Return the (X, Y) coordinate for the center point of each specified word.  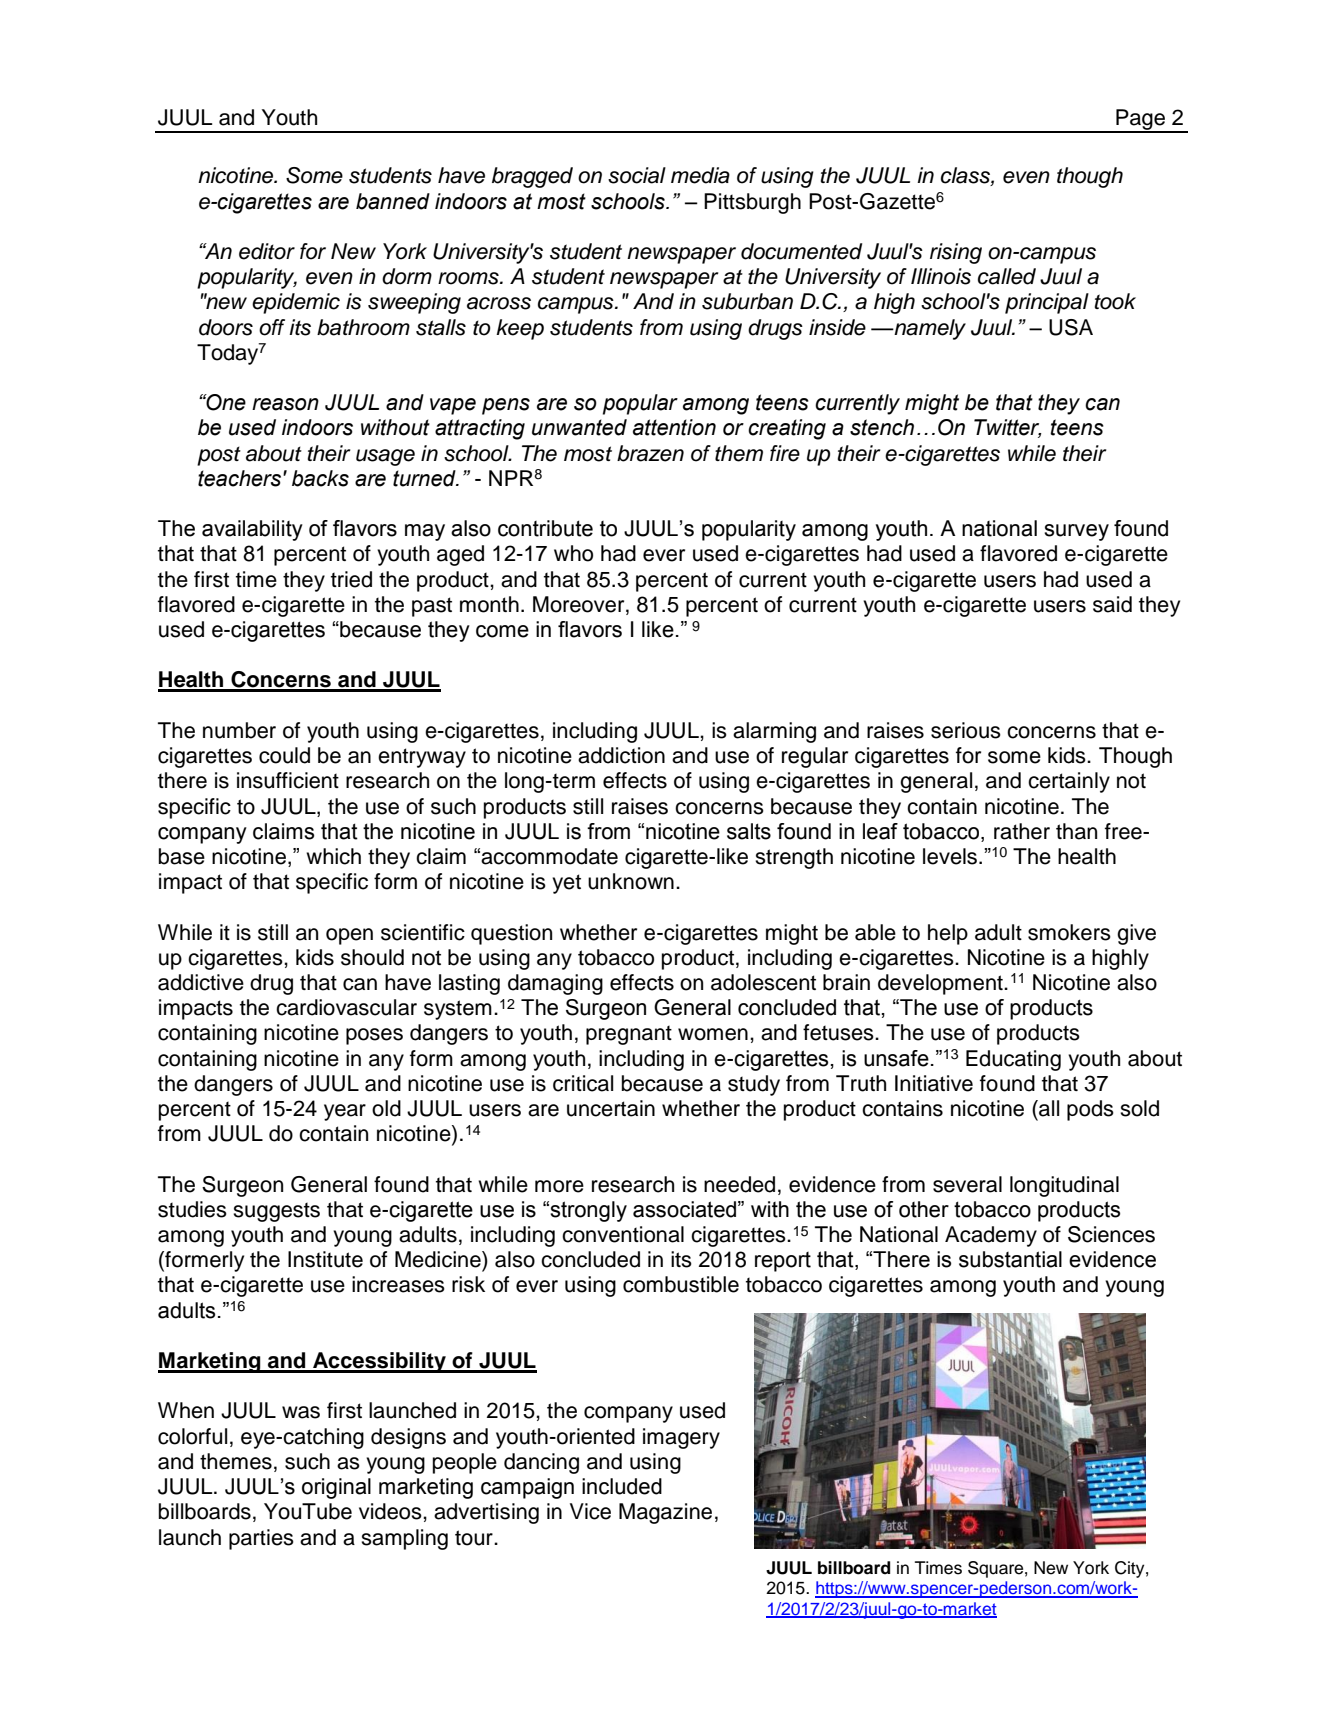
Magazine (665, 1513)
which (333, 856)
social (637, 175)
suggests (276, 1212)
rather (1022, 831)
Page (1141, 120)
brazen (650, 453)
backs (320, 478)
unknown (631, 881)
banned (393, 201)
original (336, 1488)
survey (1076, 532)
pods (1090, 1110)
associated (684, 1209)
